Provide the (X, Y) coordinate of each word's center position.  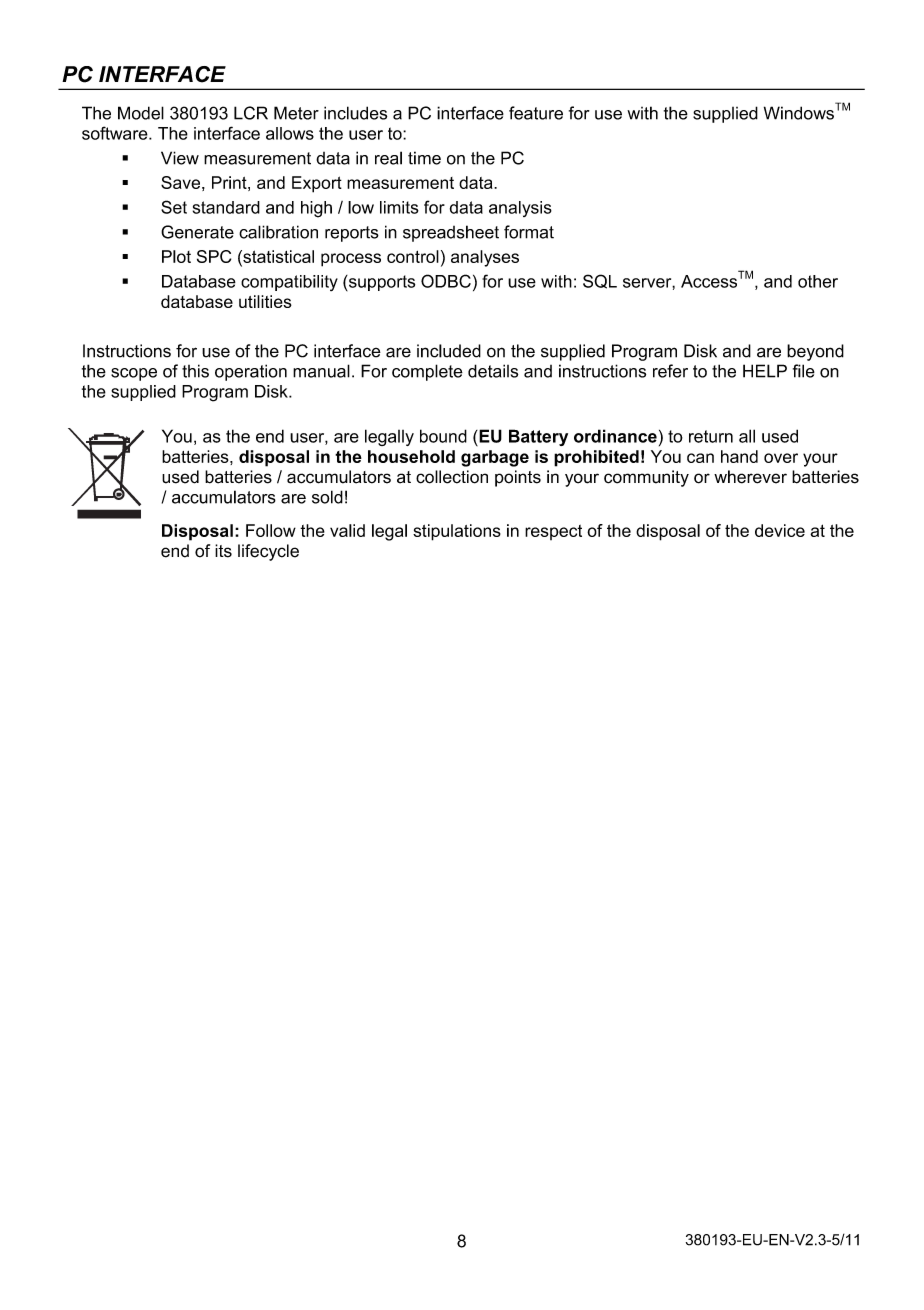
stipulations (457, 532)
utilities (265, 301)
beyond (815, 352)
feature (536, 113)
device (780, 530)
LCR (251, 113)
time (424, 158)
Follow (271, 530)
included (449, 351)
